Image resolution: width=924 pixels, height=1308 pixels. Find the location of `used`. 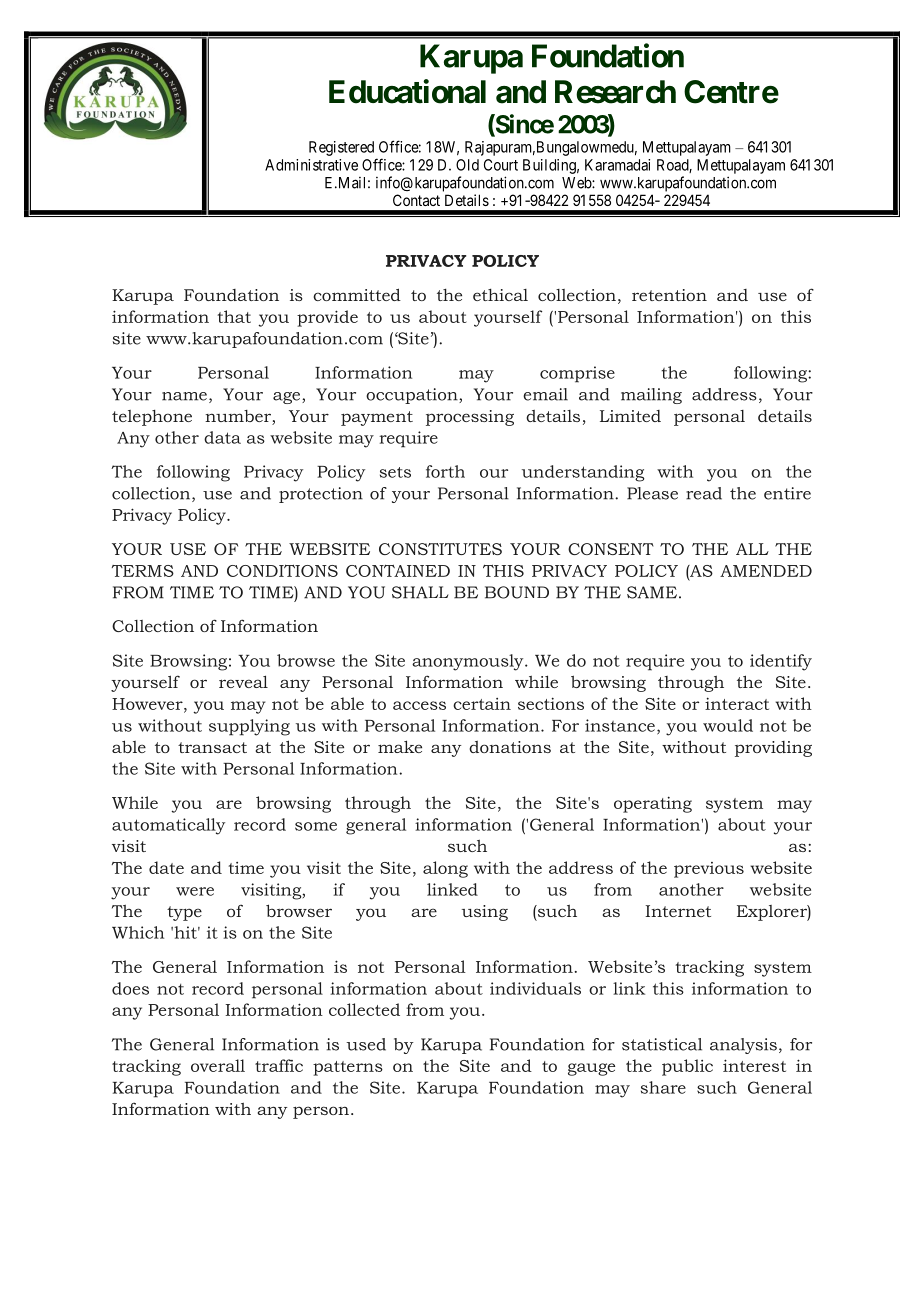

used is located at coordinates (366, 1044).
